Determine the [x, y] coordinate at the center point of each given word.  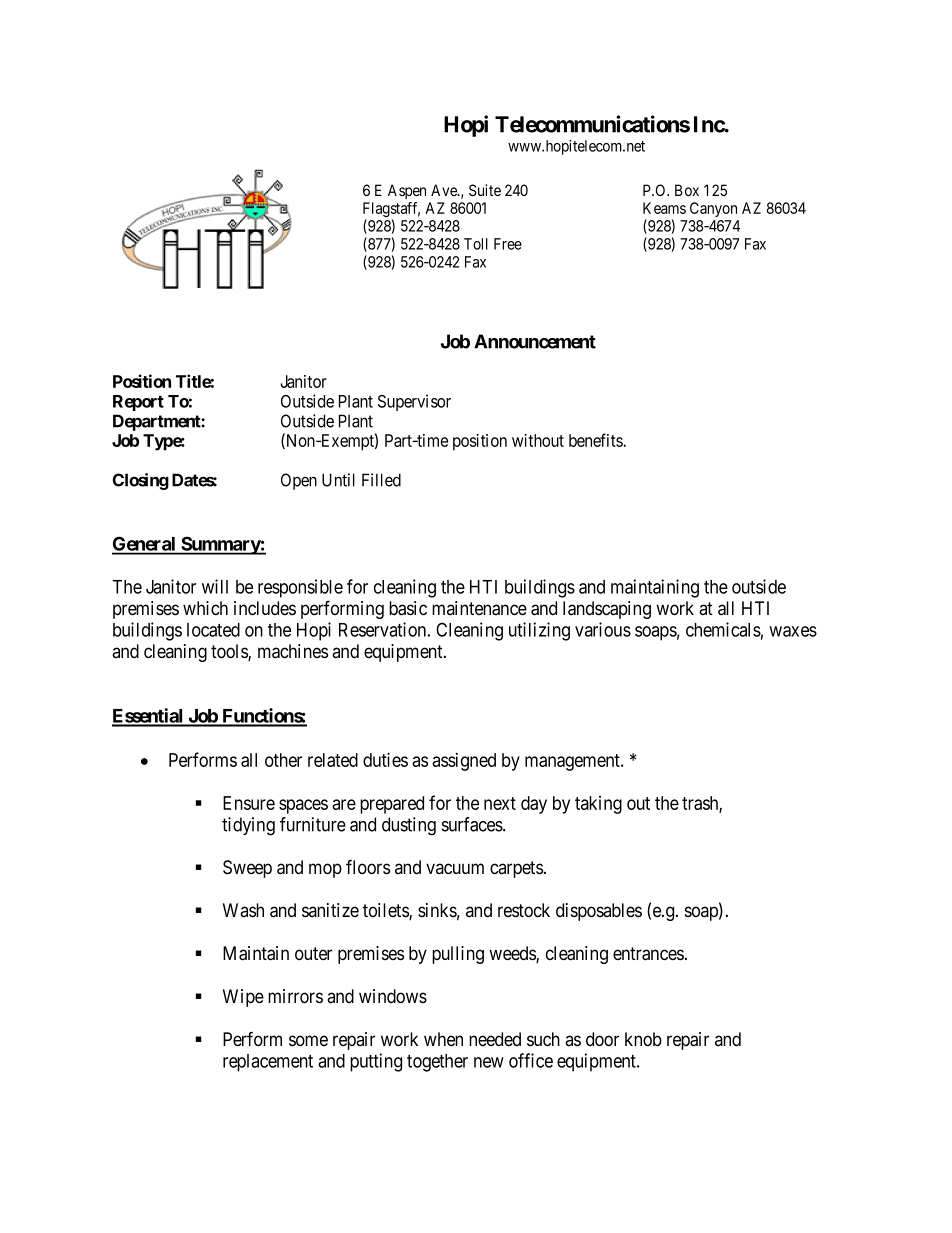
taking [598, 805]
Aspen [407, 191]
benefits [596, 440]
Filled [381, 480]
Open [299, 481]
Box [687, 190]
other [283, 760]
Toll [476, 244]
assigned [464, 762]
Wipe [243, 998]
